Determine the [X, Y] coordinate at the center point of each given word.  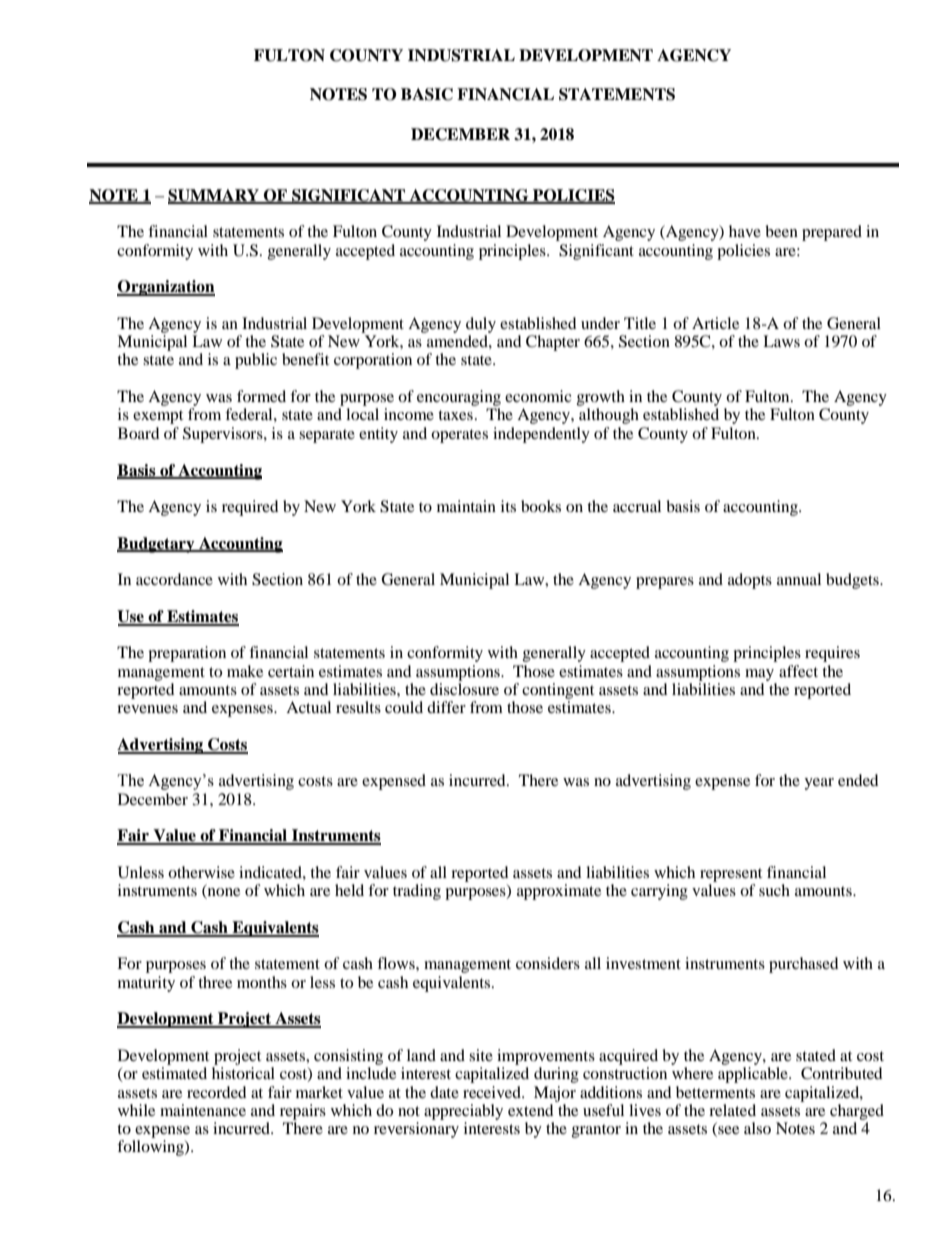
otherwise [201, 872]
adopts [750, 581]
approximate [559, 892]
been [781, 231]
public [256, 361]
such [774, 890]
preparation [187, 654]
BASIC [427, 94]
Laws [781, 341]
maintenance [203, 1110]
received [493, 1092]
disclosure [464, 689]
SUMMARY [214, 196]
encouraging [459, 398]
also [757, 1128]
